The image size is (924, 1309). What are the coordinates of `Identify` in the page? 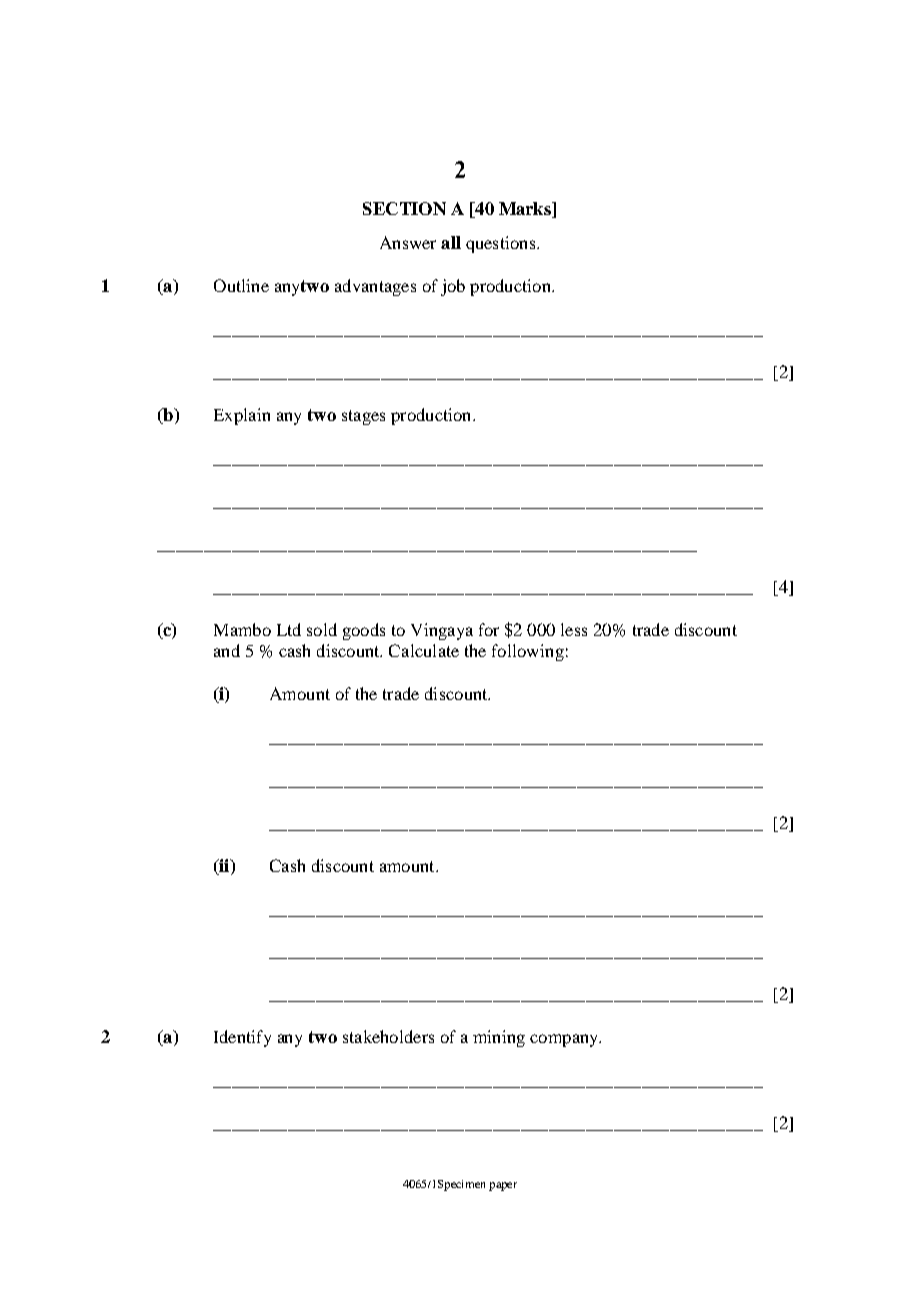 It's located at (242, 1038).
